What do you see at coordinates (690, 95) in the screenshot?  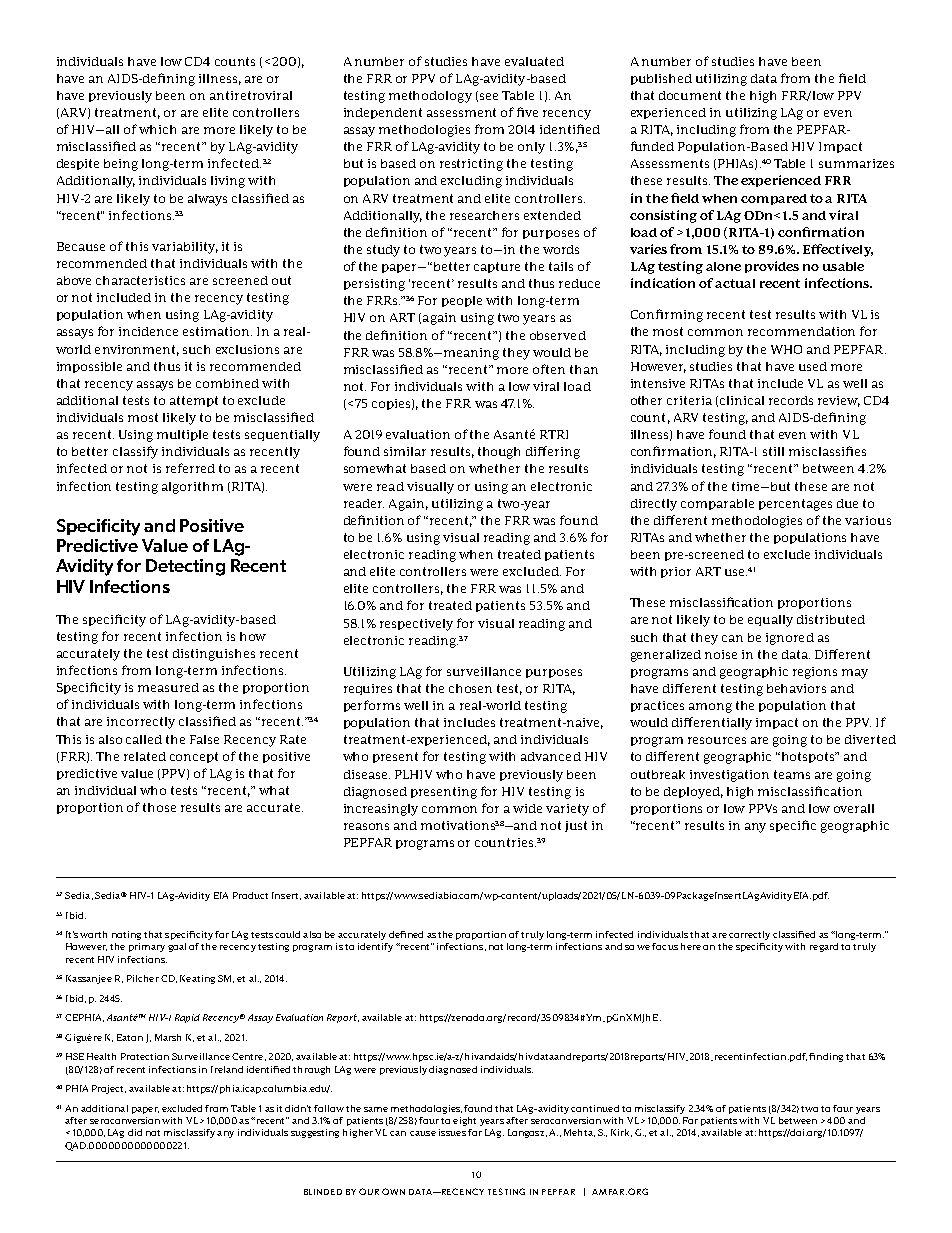 I see `document` at bounding box center [690, 95].
